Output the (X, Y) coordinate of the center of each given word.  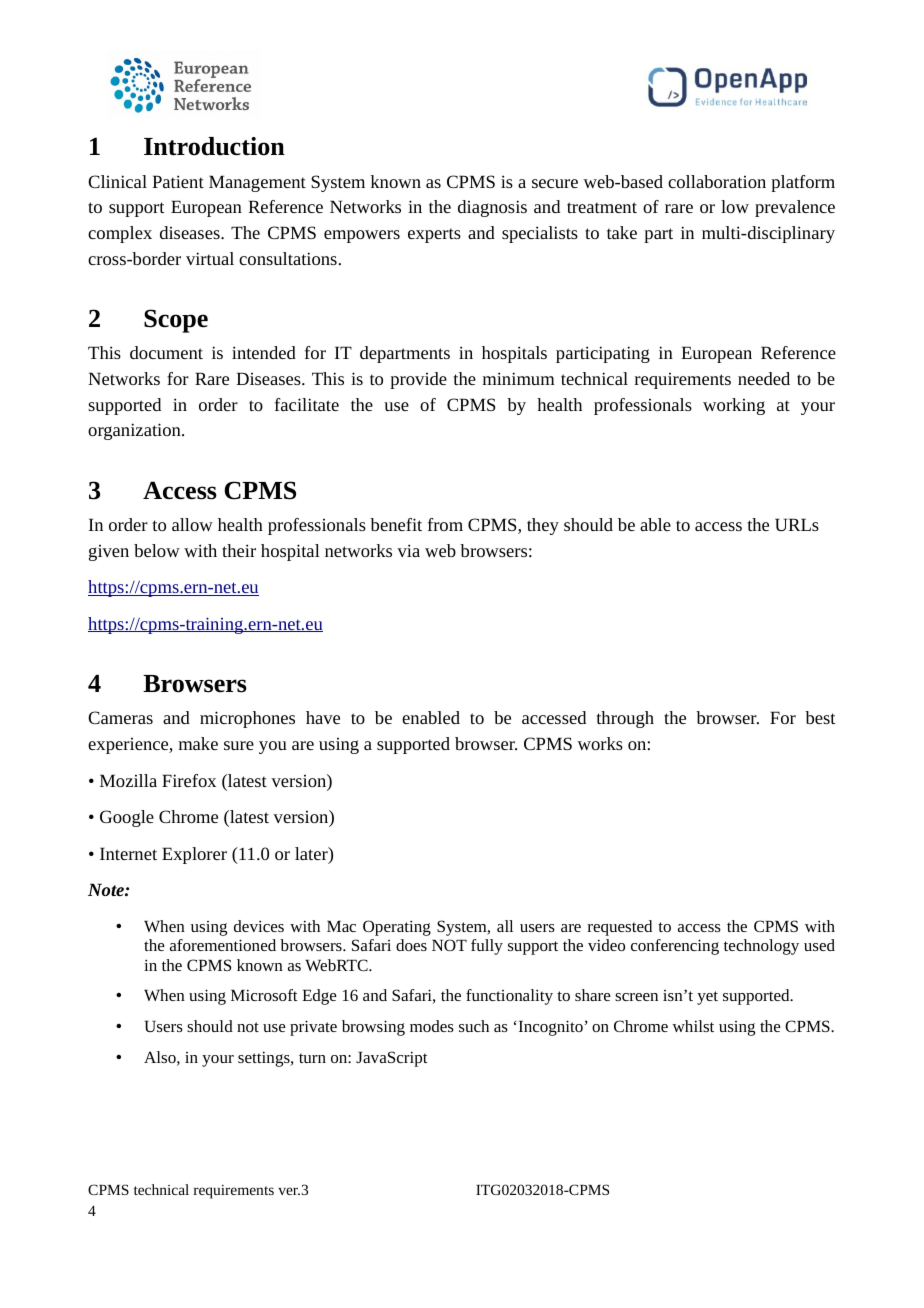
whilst (693, 1026)
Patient (178, 181)
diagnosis (492, 208)
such (474, 1026)
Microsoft (264, 995)
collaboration (717, 181)
